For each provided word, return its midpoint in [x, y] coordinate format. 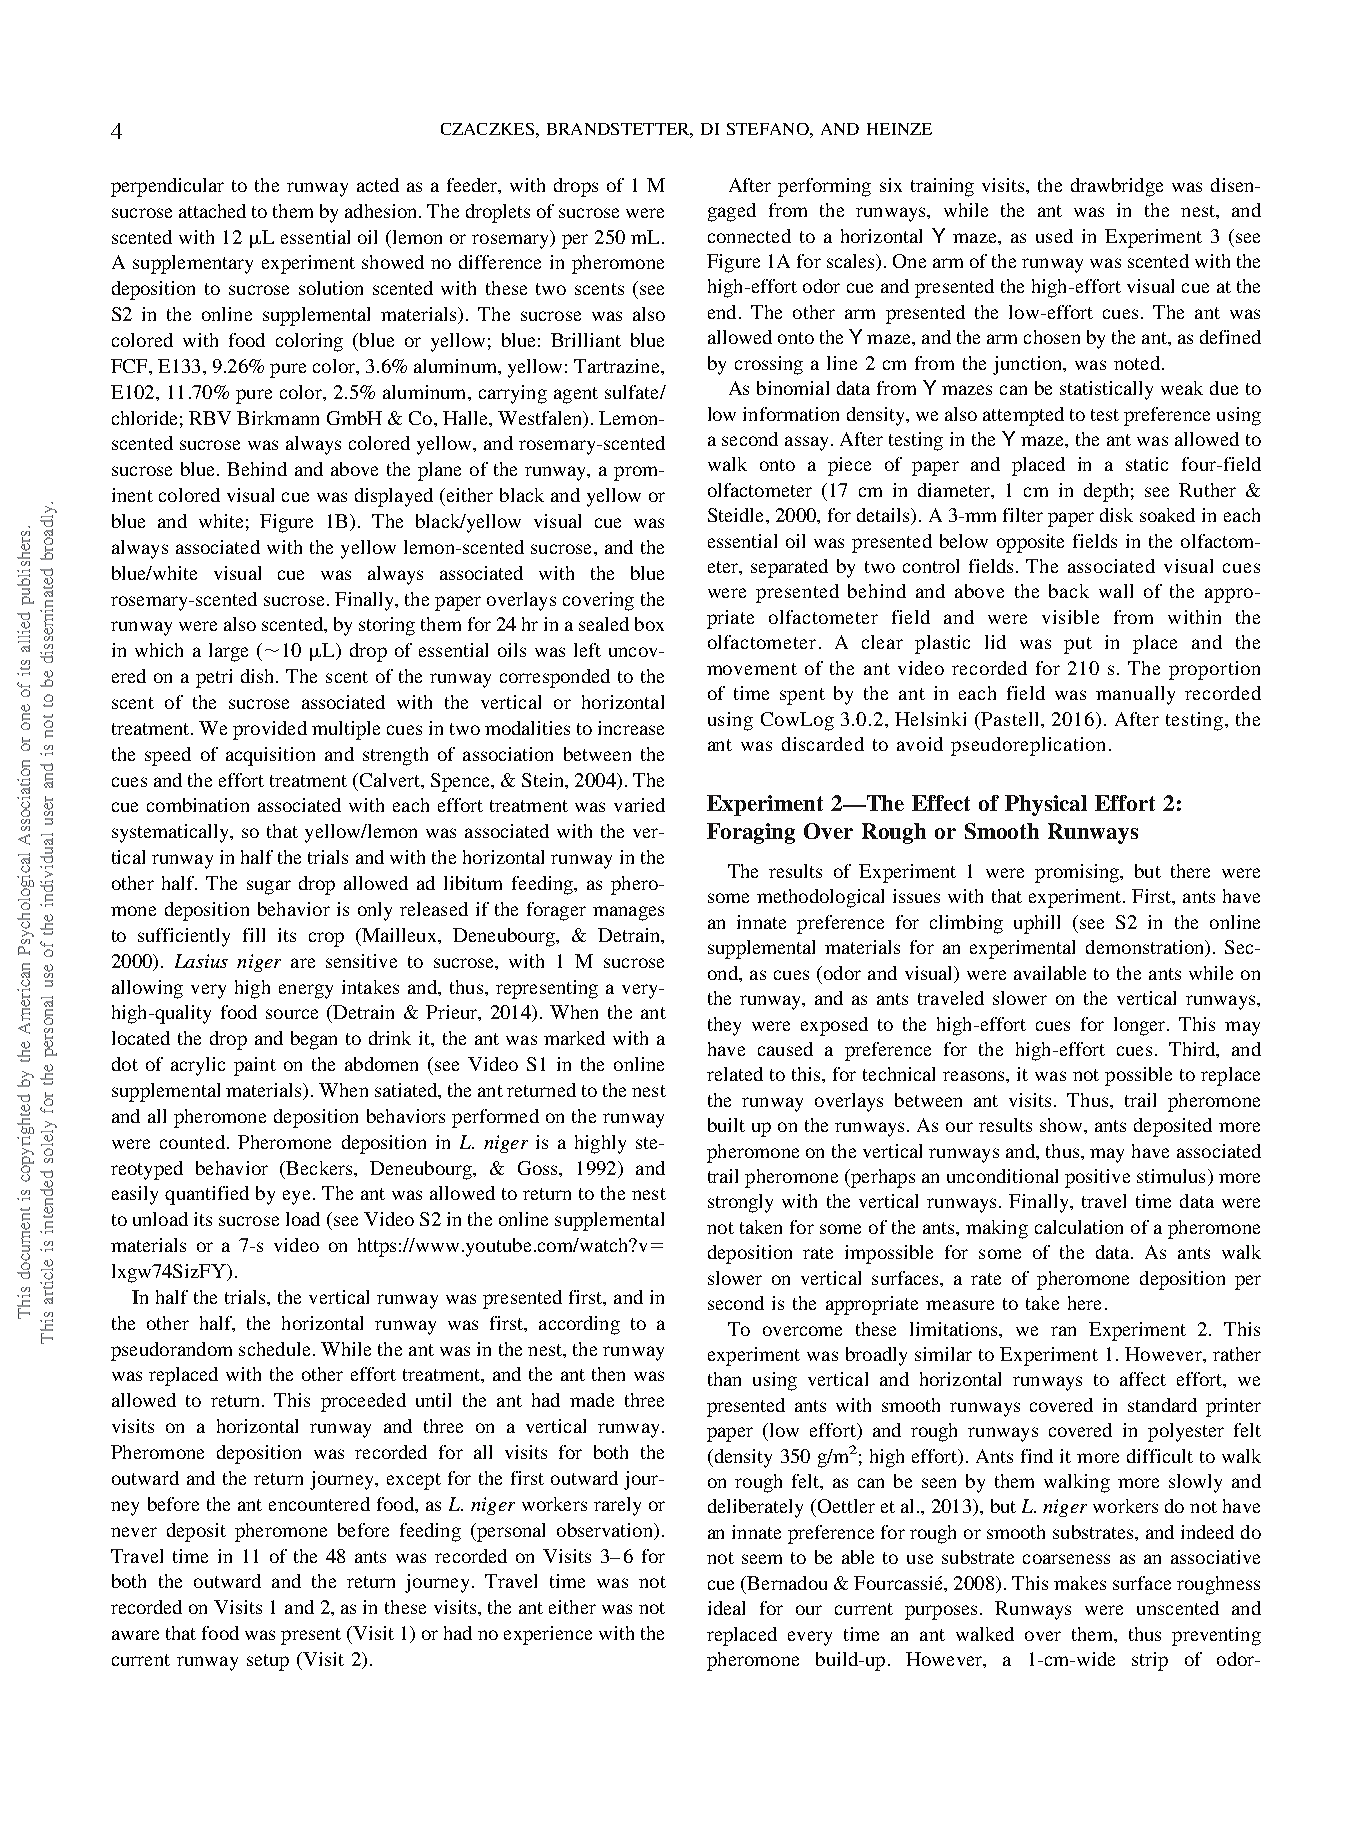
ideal [726, 1608]
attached [212, 211]
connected [749, 236]
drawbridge [1117, 187]
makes [1080, 1583]
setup [268, 1662]
